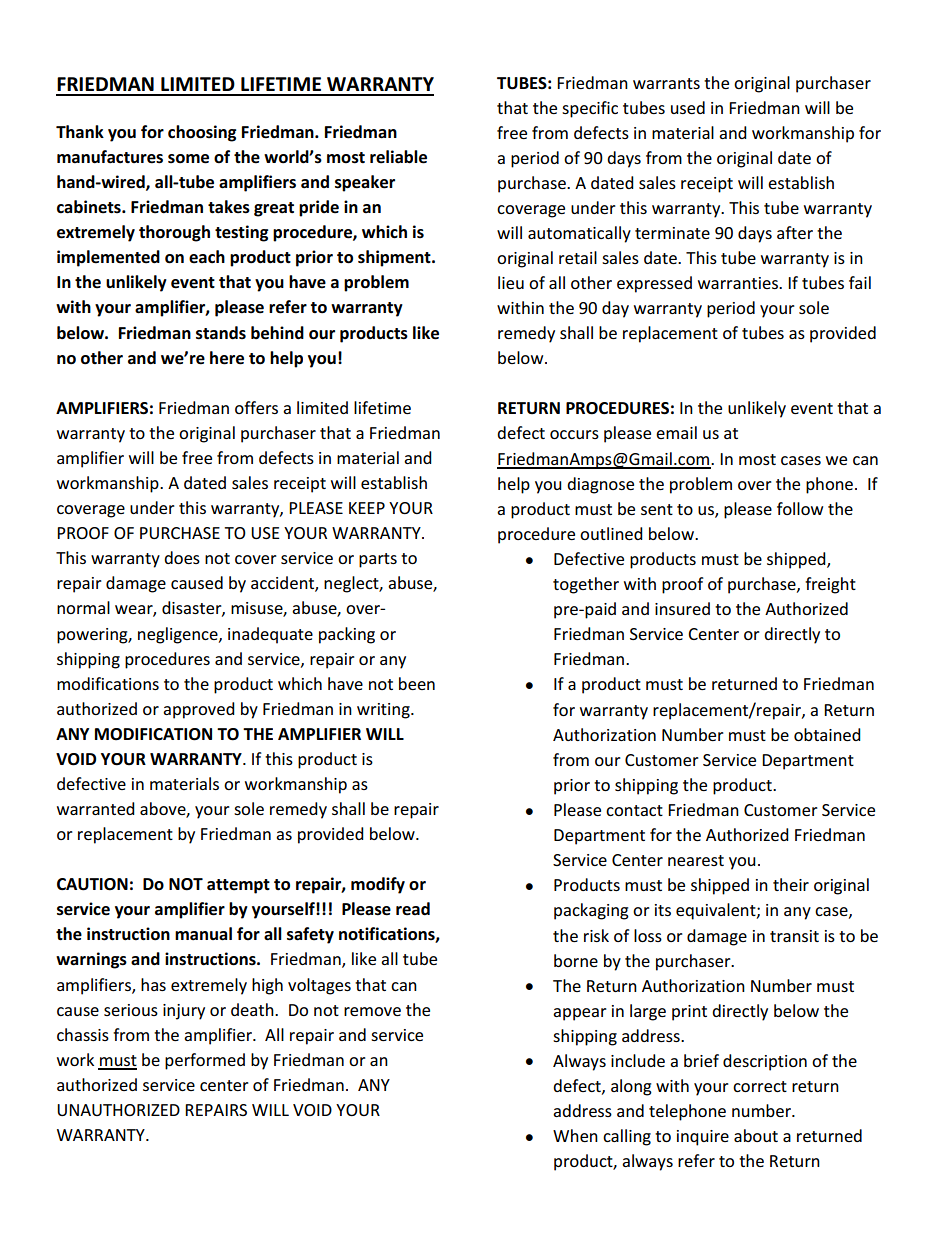  I want to click on performed, so click(205, 1061).
